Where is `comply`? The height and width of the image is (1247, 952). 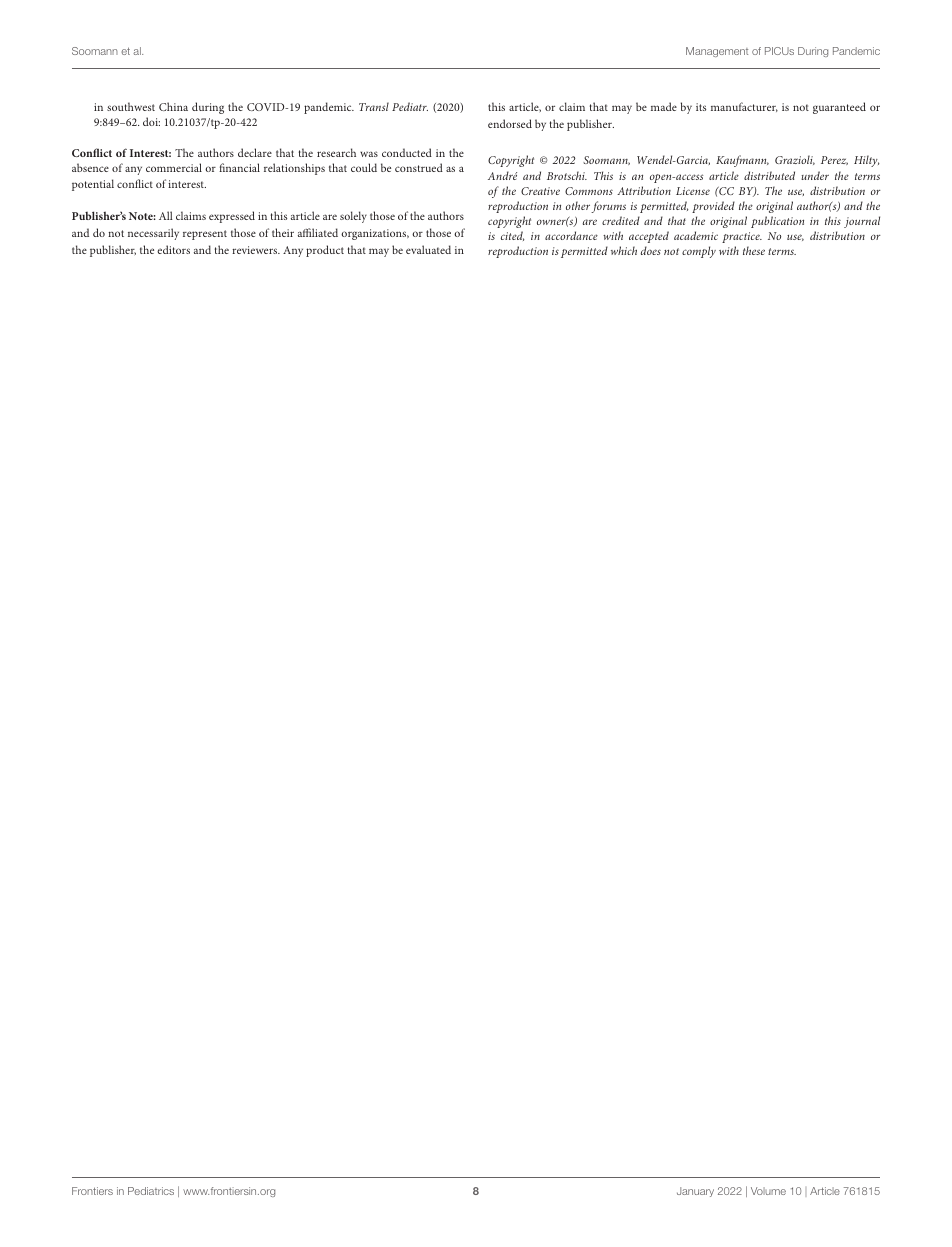 comply is located at coordinates (699, 252).
